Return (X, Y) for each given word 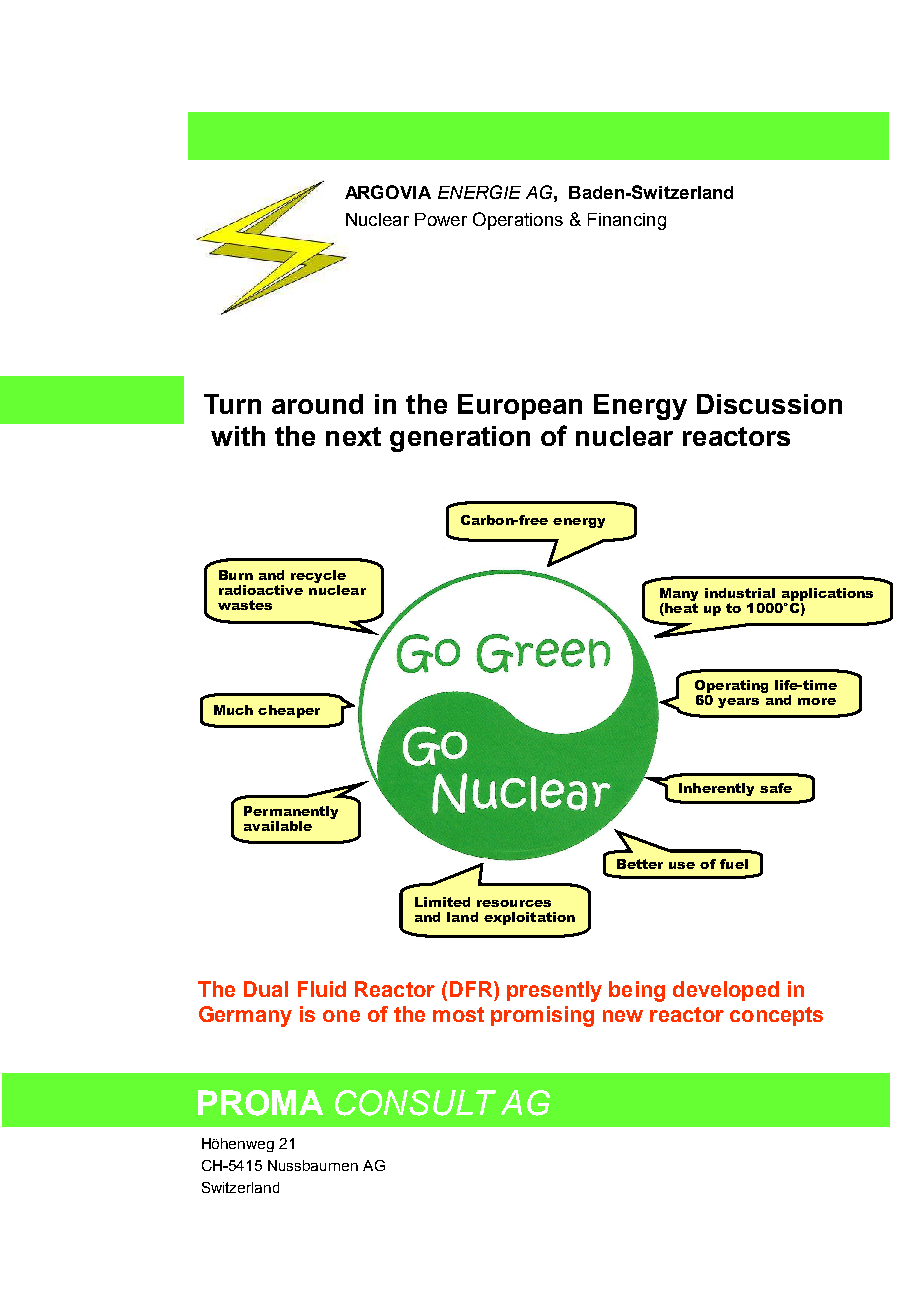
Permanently (291, 814)
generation (460, 439)
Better (640, 864)
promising (542, 1016)
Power (441, 219)
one (341, 1016)
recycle (318, 578)
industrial (740, 593)
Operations (518, 221)
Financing (627, 221)
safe (776, 788)
